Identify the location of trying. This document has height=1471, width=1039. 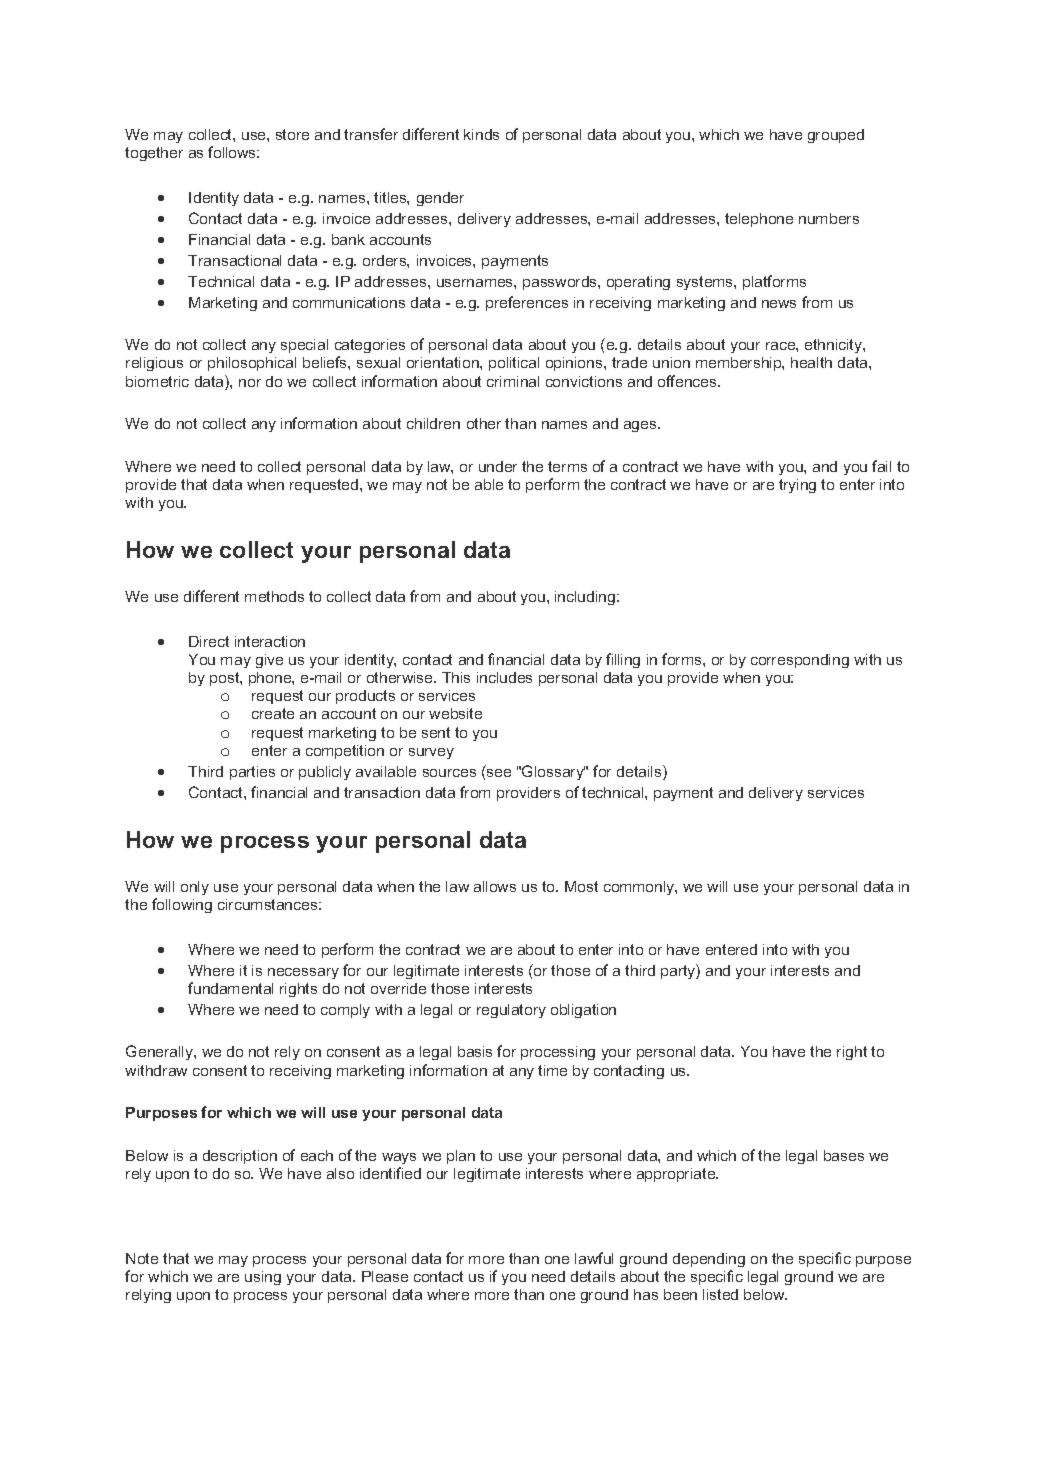
(797, 486).
